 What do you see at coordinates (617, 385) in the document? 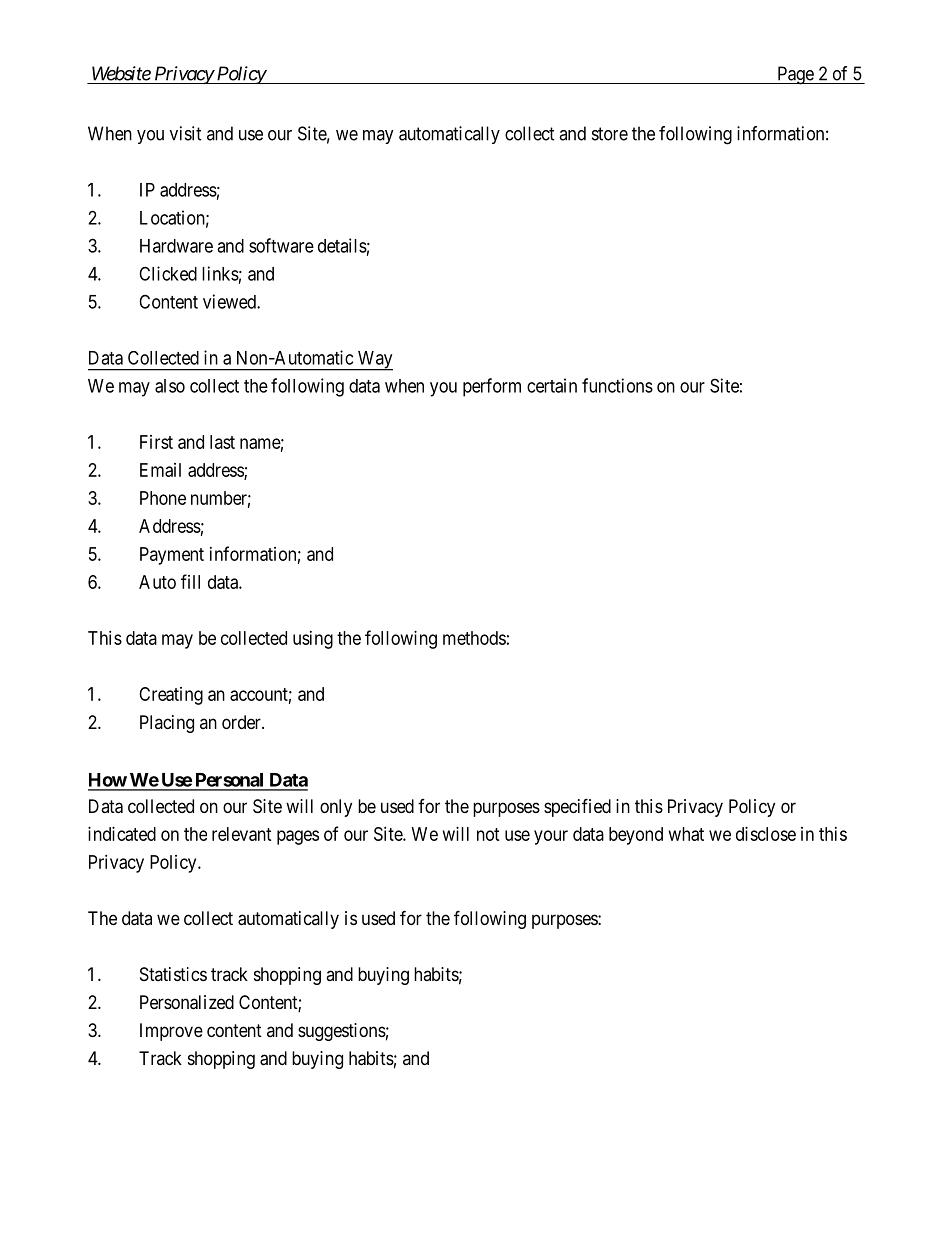
I see `functions` at bounding box center [617, 385].
